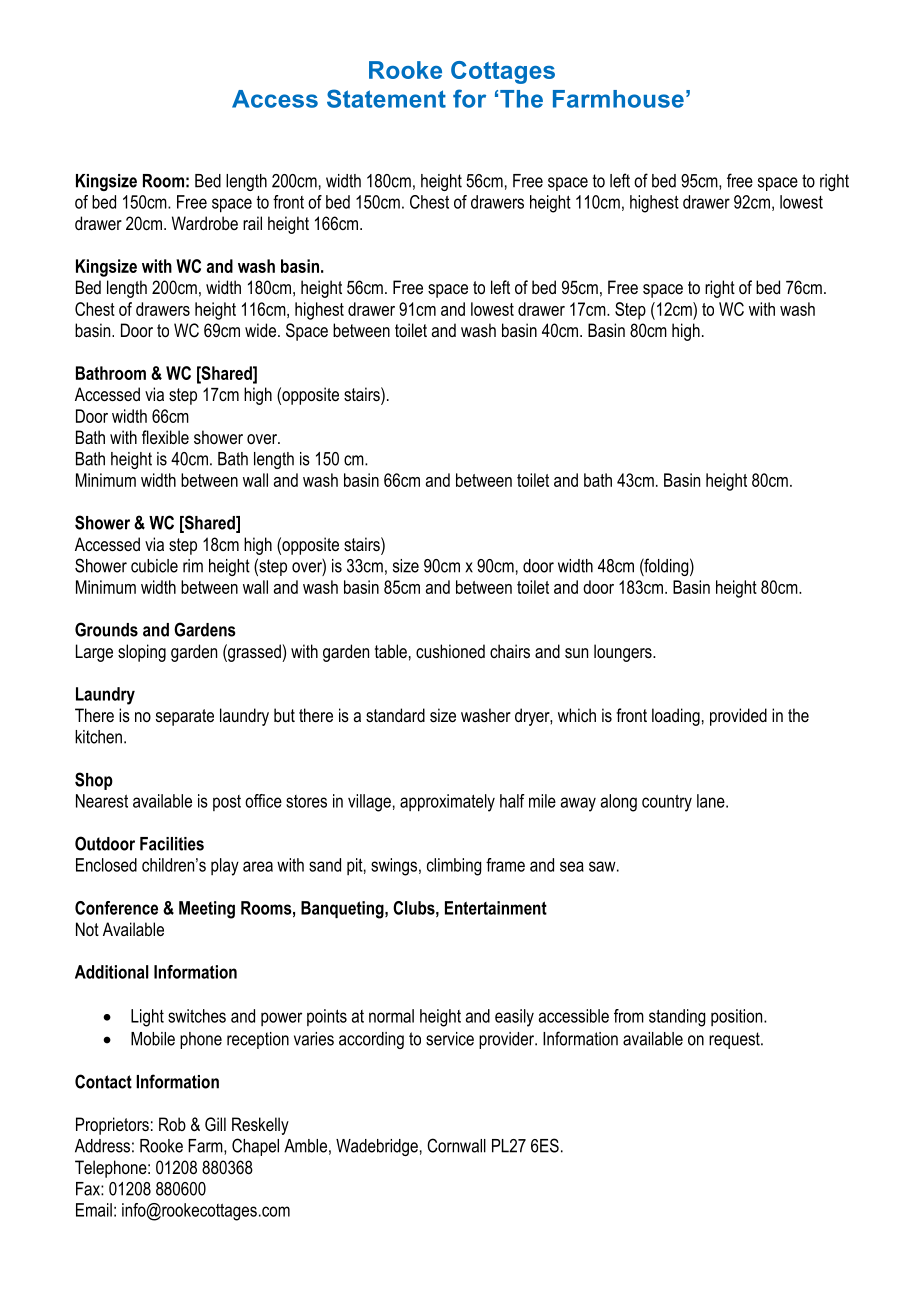 The height and width of the screenshot is (1308, 924). What do you see at coordinates (454, 867) in the screenshot?
I see `climbing` at bounding box center [454, 867].
